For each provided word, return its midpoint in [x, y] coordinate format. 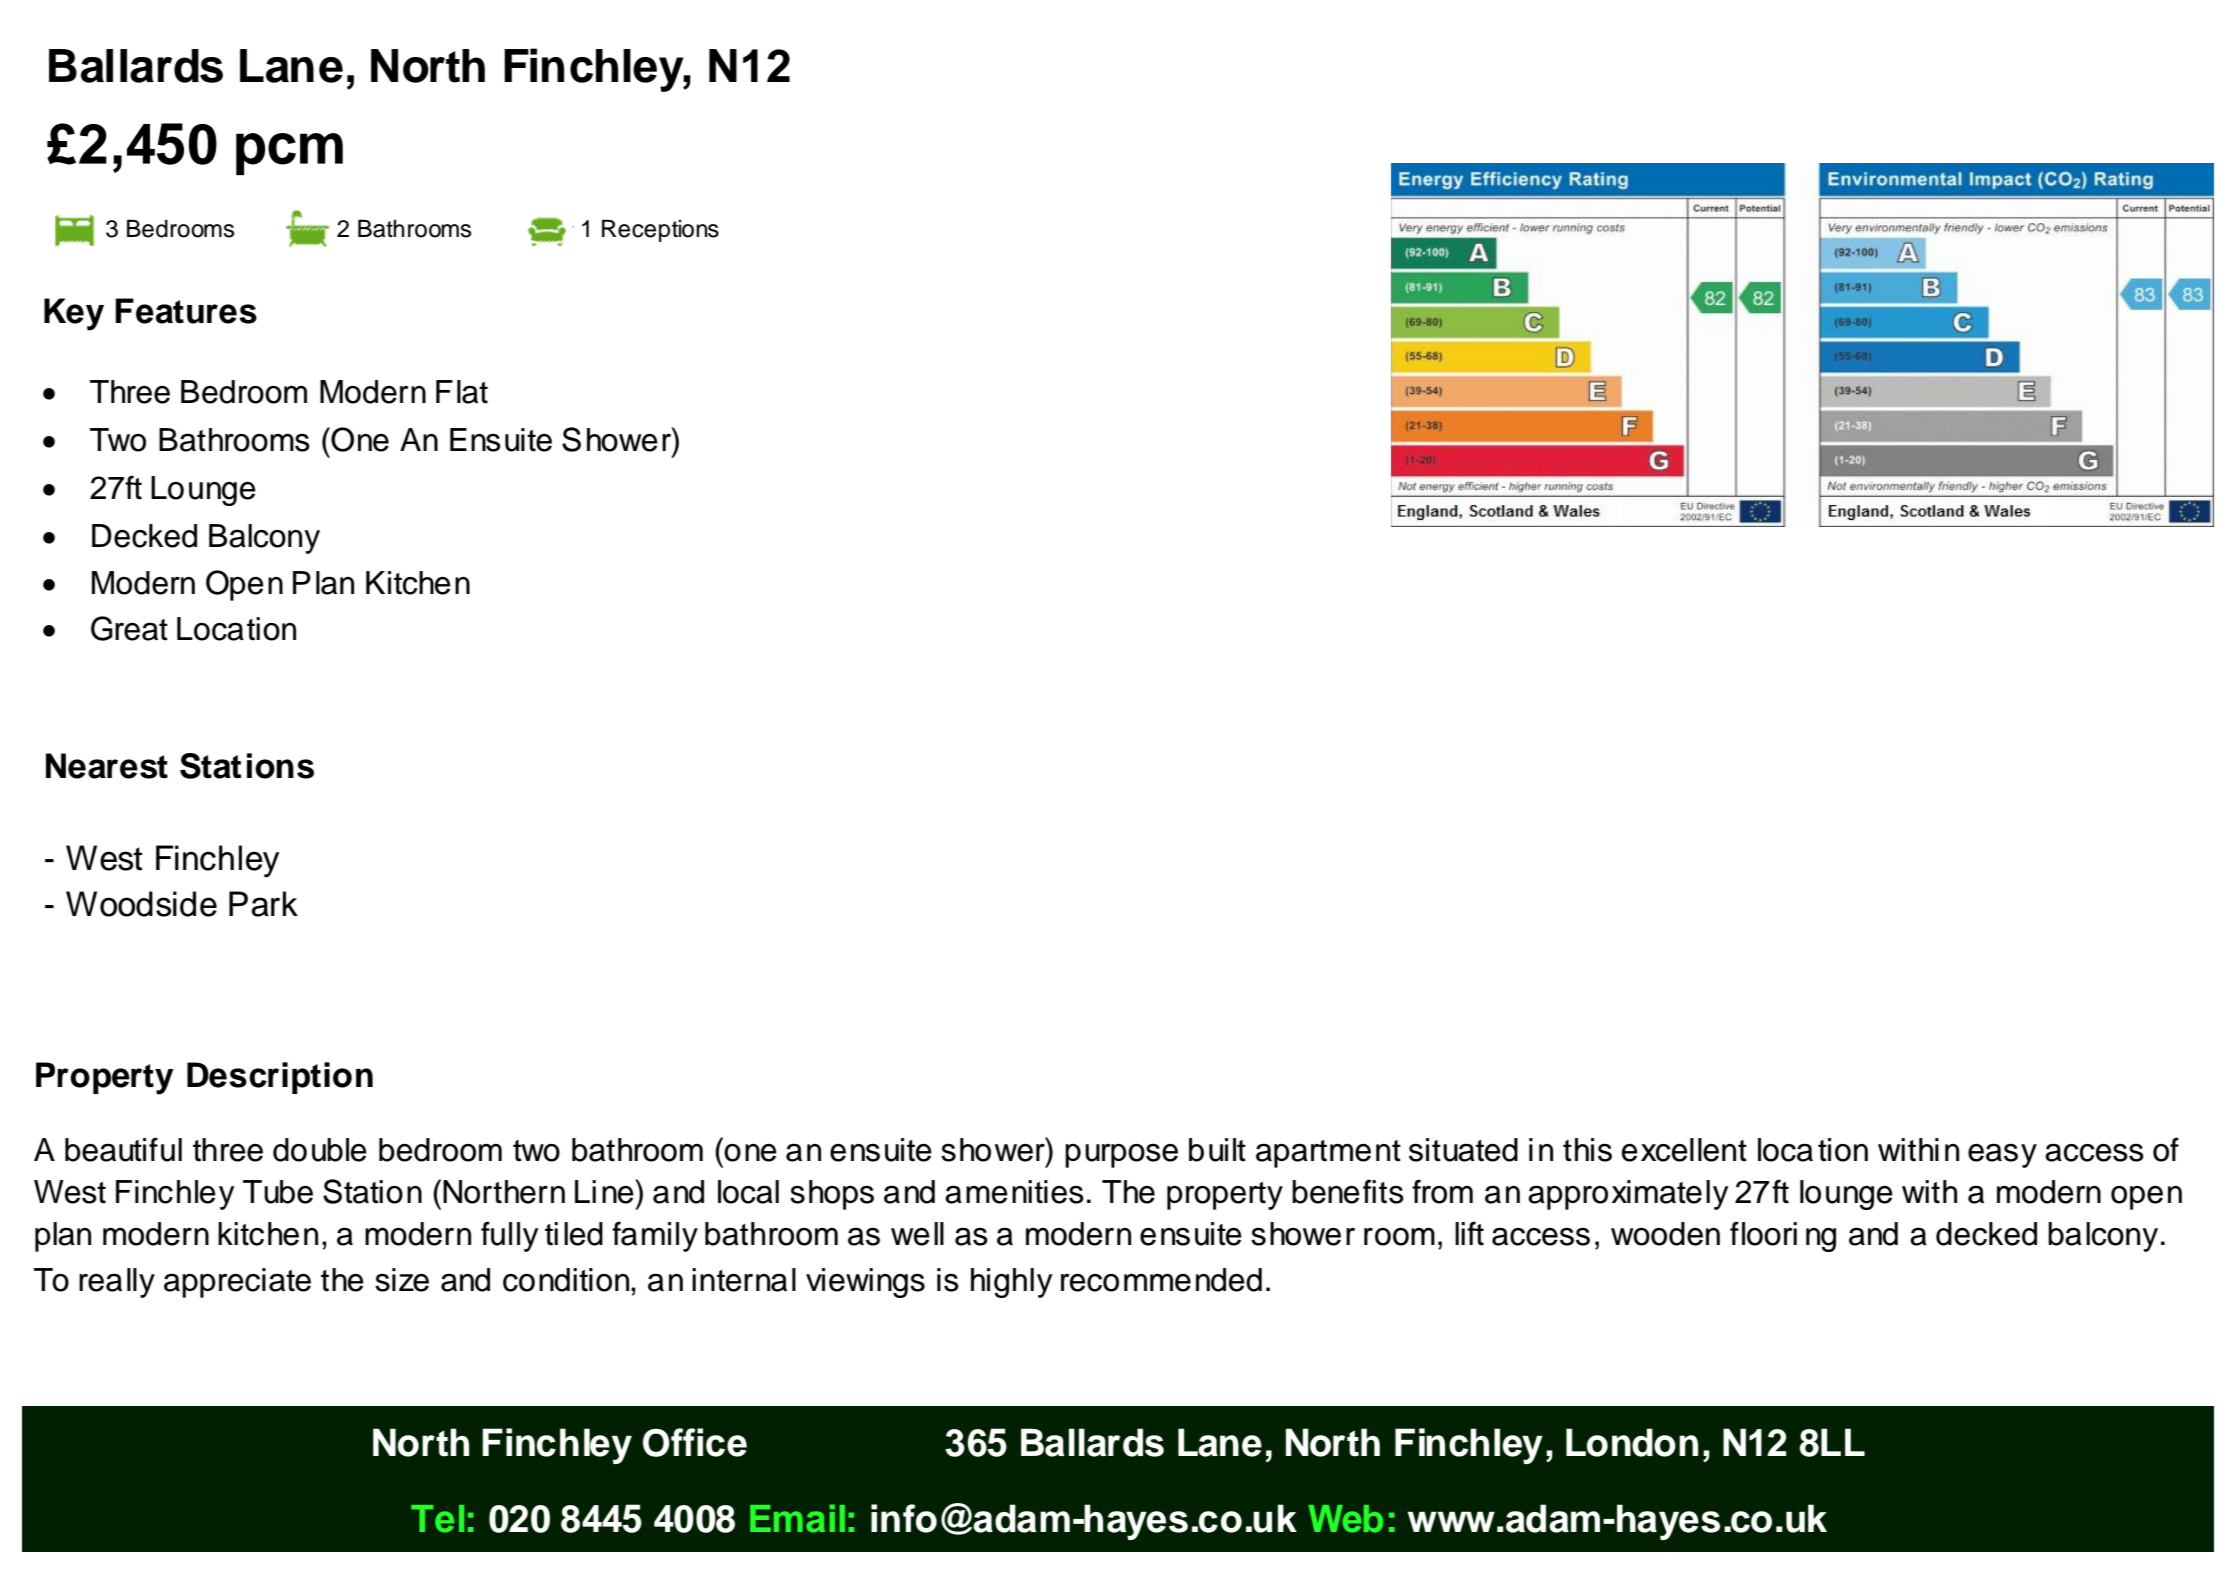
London [1632, 1442]
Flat [462, 392]
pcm [289, 154]
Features [186, 311]
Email [797, 1518]
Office [695, 1442]
